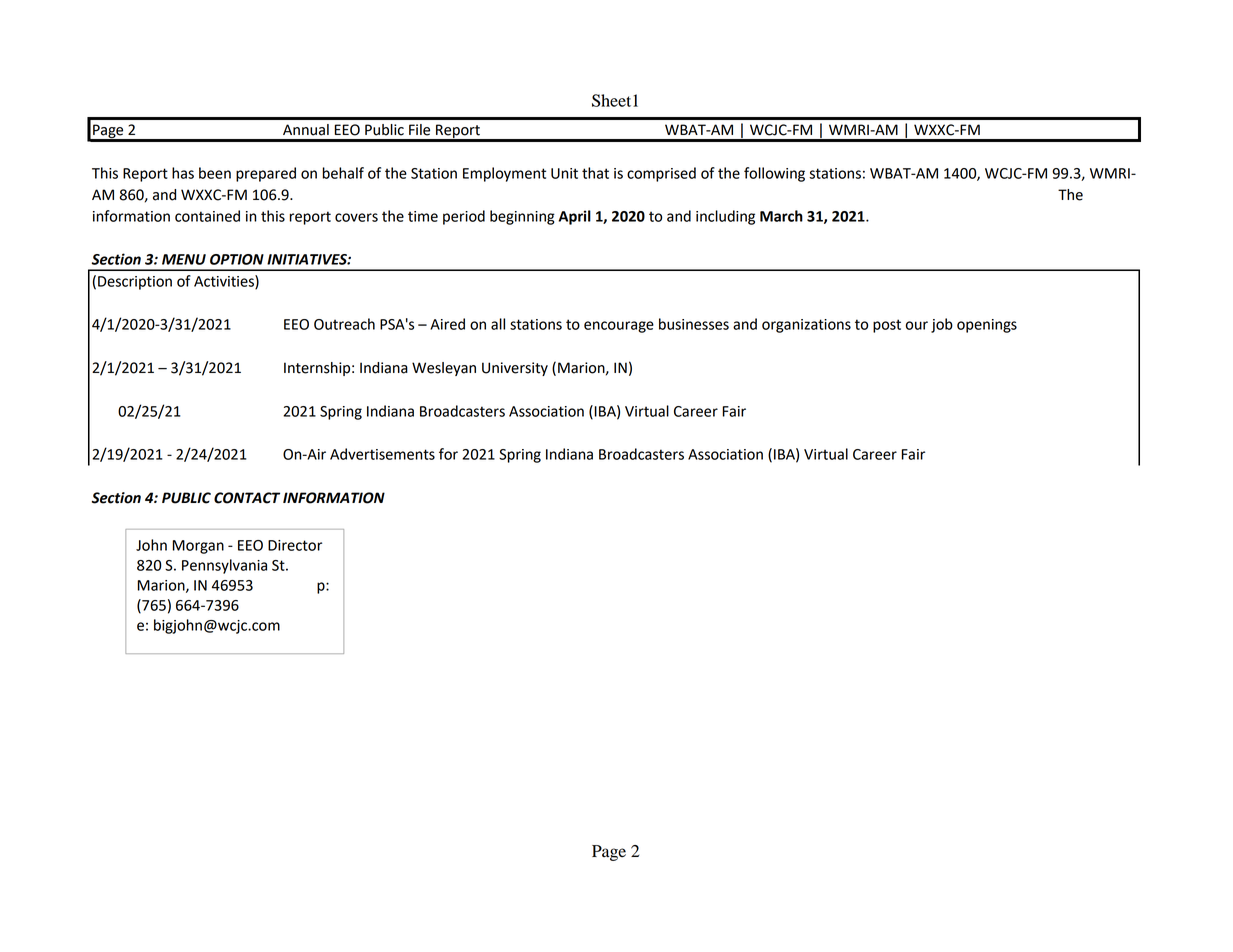 This screenshot has width=1233, height=952. What do you see at coordinates (515, 369) in the screenshot?
I see `University` at bounding box center [515, 369].
